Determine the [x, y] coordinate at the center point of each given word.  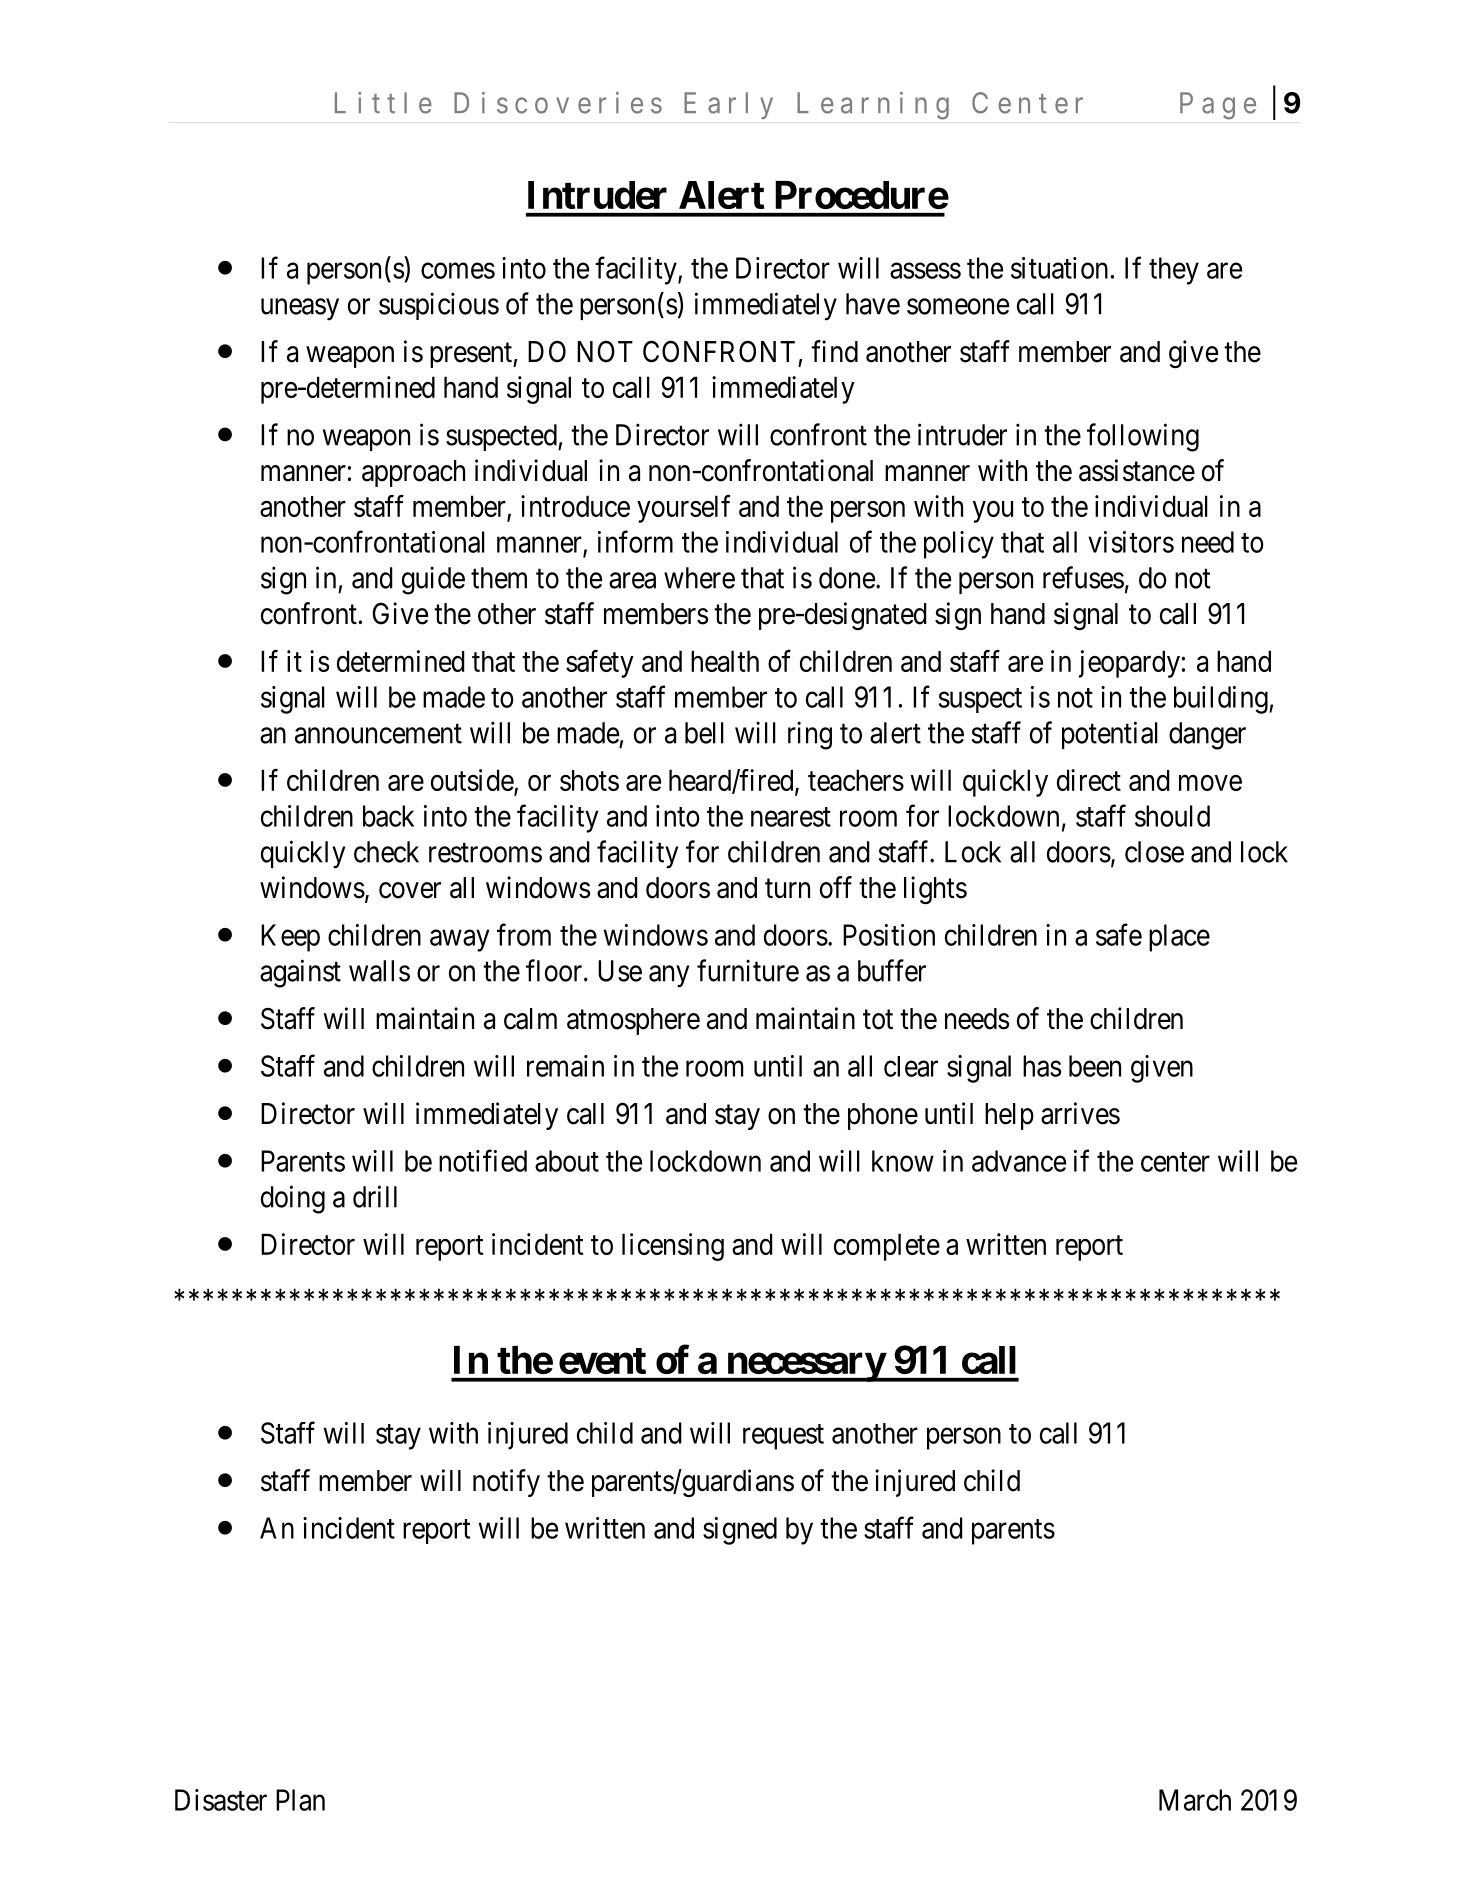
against [300, 973]
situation [1059, 268]
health [725, 661]
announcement [378, 734]
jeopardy [1129, 664]
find [834, 351]
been [1095, 1066]
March [1195, 1800]
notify [506, 1483]
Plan [300, 1800]
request [783, 1437]
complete [887, 1247]
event [602, 1361]
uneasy [300, 310]
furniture [748, 970]
